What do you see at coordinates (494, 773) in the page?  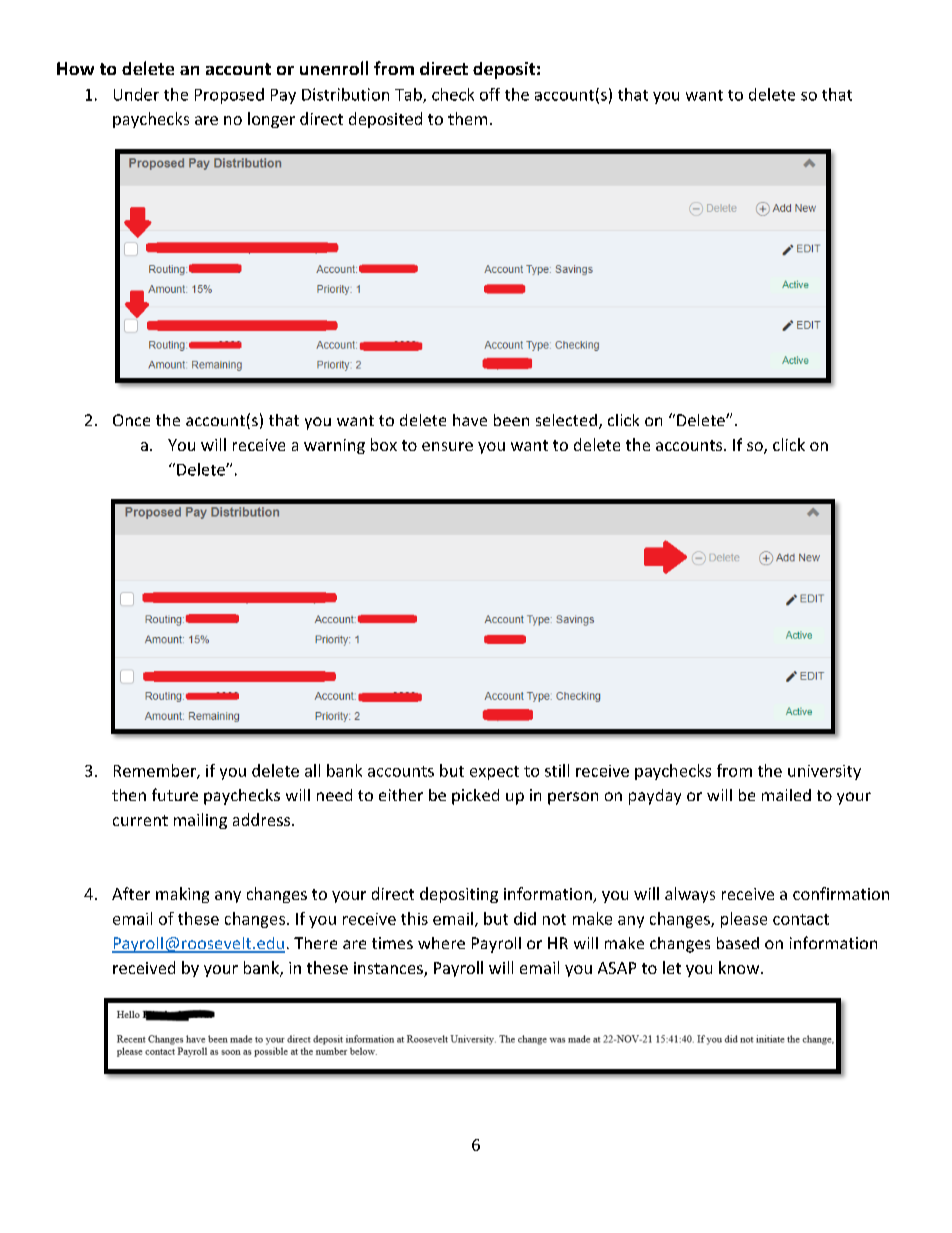 I see `expect` at bounding box center [494, 773].
